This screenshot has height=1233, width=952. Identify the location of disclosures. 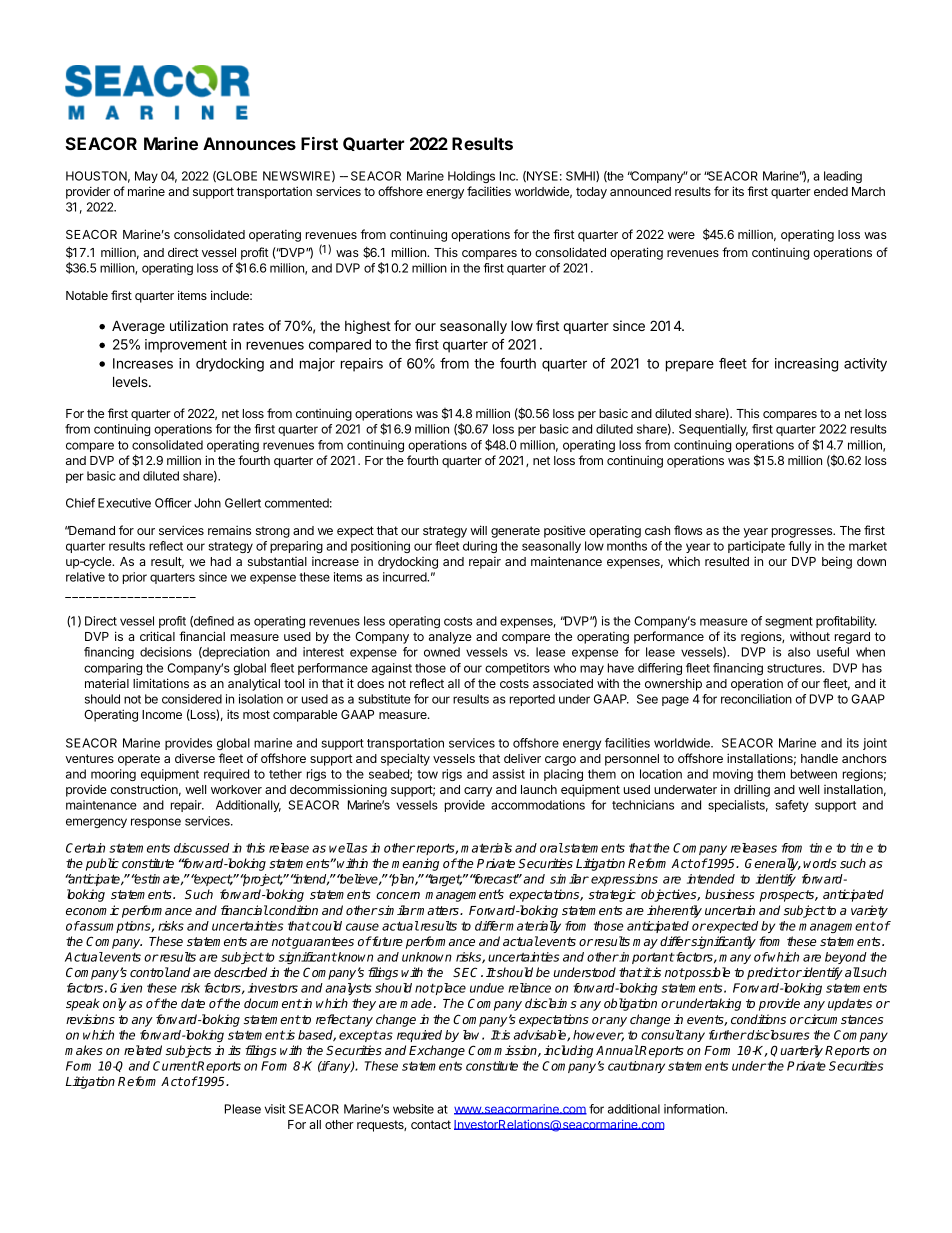
(778, 1035).
